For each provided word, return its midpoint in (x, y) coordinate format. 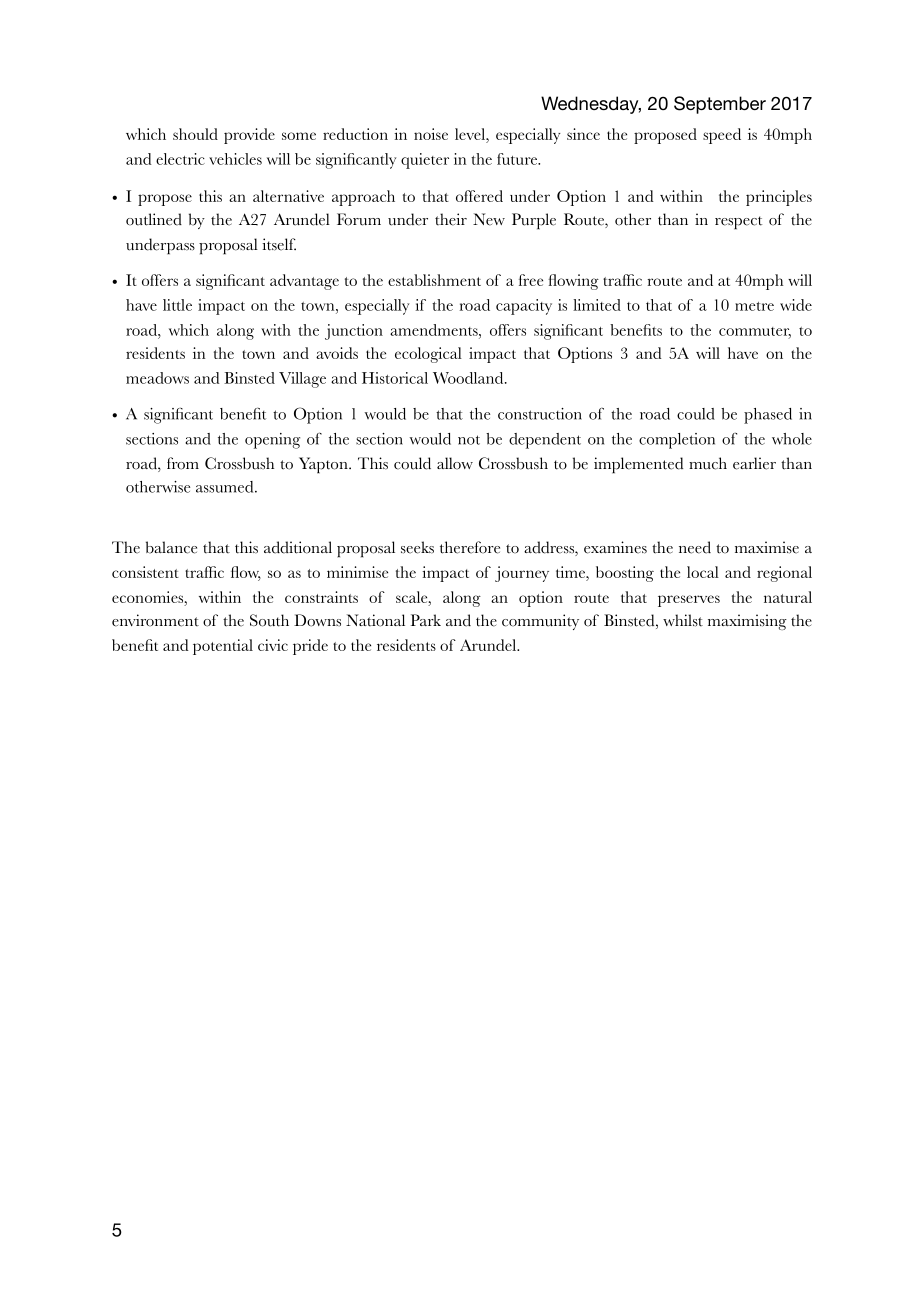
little (177, 305)
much (708, 463)
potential (223, 647)
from (183, 463)
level (471, 134)
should (195, 134)
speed (722, 136)
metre (754, 306)
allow (455, 463)
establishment (434, 280)
